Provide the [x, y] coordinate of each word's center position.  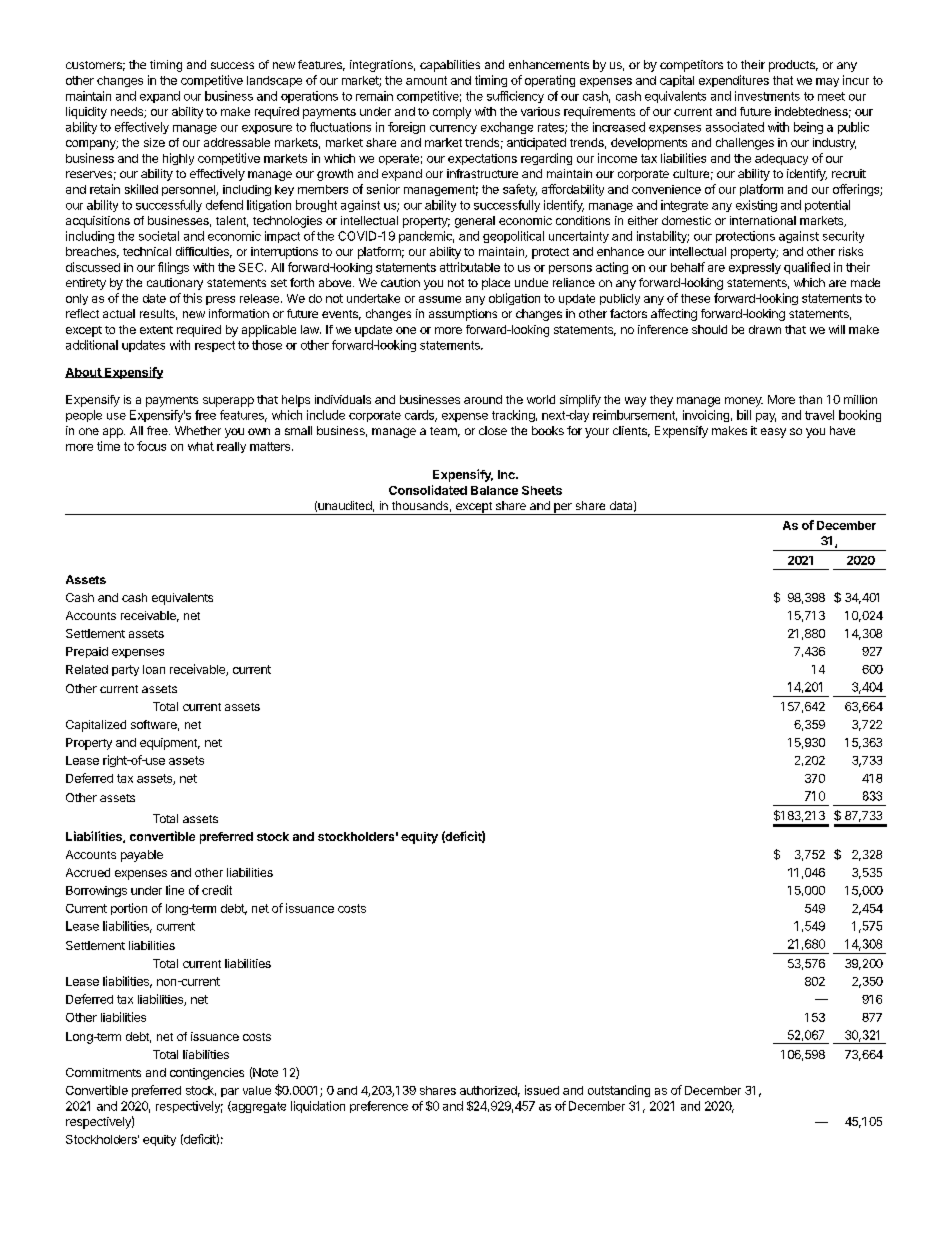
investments [767, 96]
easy [773, 433]
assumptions [463, 315]
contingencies [207, 1074]
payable [142, 856]
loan [154, 669]
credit [217, 890]
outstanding [619, 1091]
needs [128, 112]
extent [156, 330]
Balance [494, 490]
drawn [765, 329]
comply [452, 113]
